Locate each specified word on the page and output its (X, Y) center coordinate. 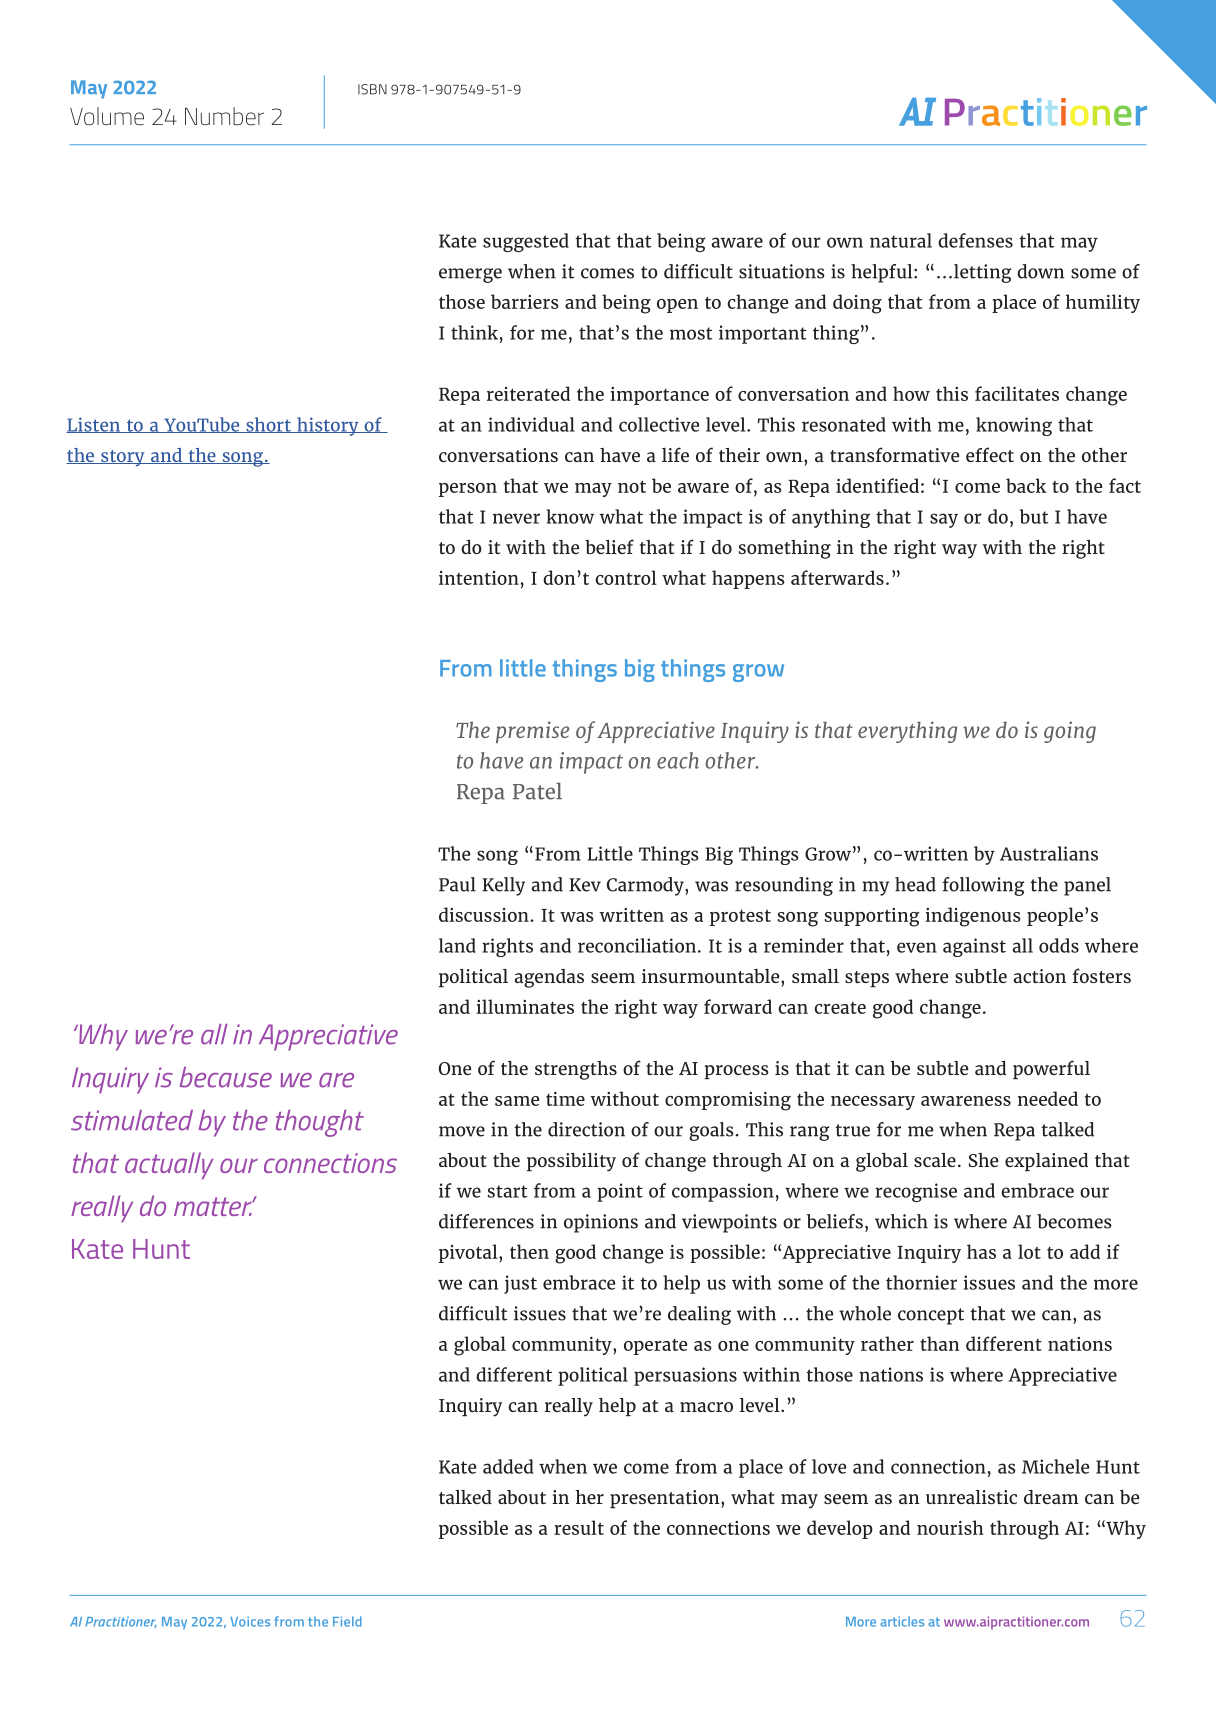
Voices (250, 1621)
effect (990, 454)
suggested (526, 242)
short (268, 425)
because (226, 1077)
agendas (549, 978)
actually (169, 1165)
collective (659, 424)
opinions (601, 1223)
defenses (975, 240)
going (1070, 732)
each (678, 760)
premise (532, 732)
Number (224, 116)
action (1039, 976)
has (981, 1251)
